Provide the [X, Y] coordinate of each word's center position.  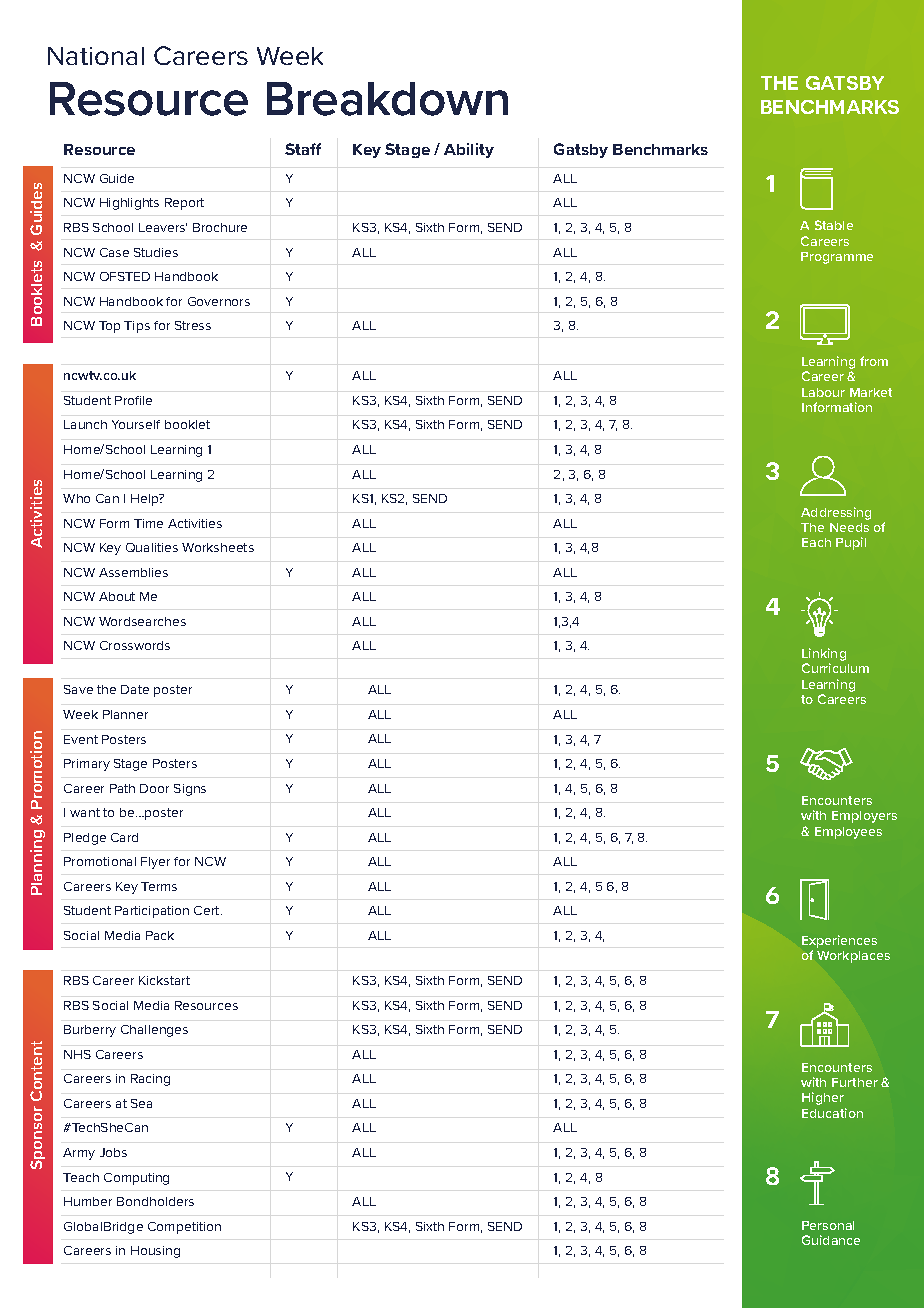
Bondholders [155, 1201]
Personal [828, 1225]
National [96, 56]
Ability [469, 150]
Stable [834, 225]
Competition [184, 1228]
